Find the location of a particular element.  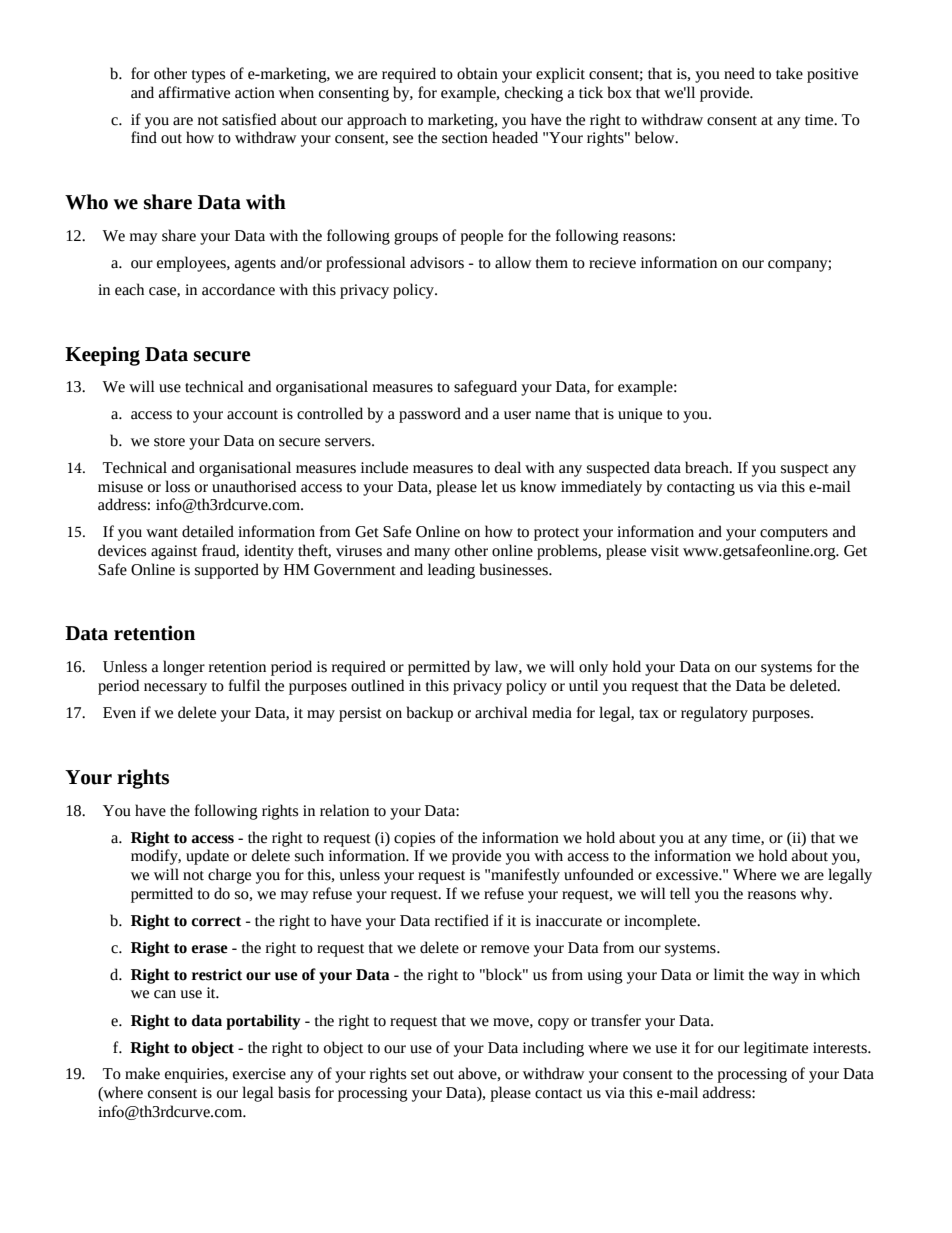

make is located at coordinates (142, 1073).
